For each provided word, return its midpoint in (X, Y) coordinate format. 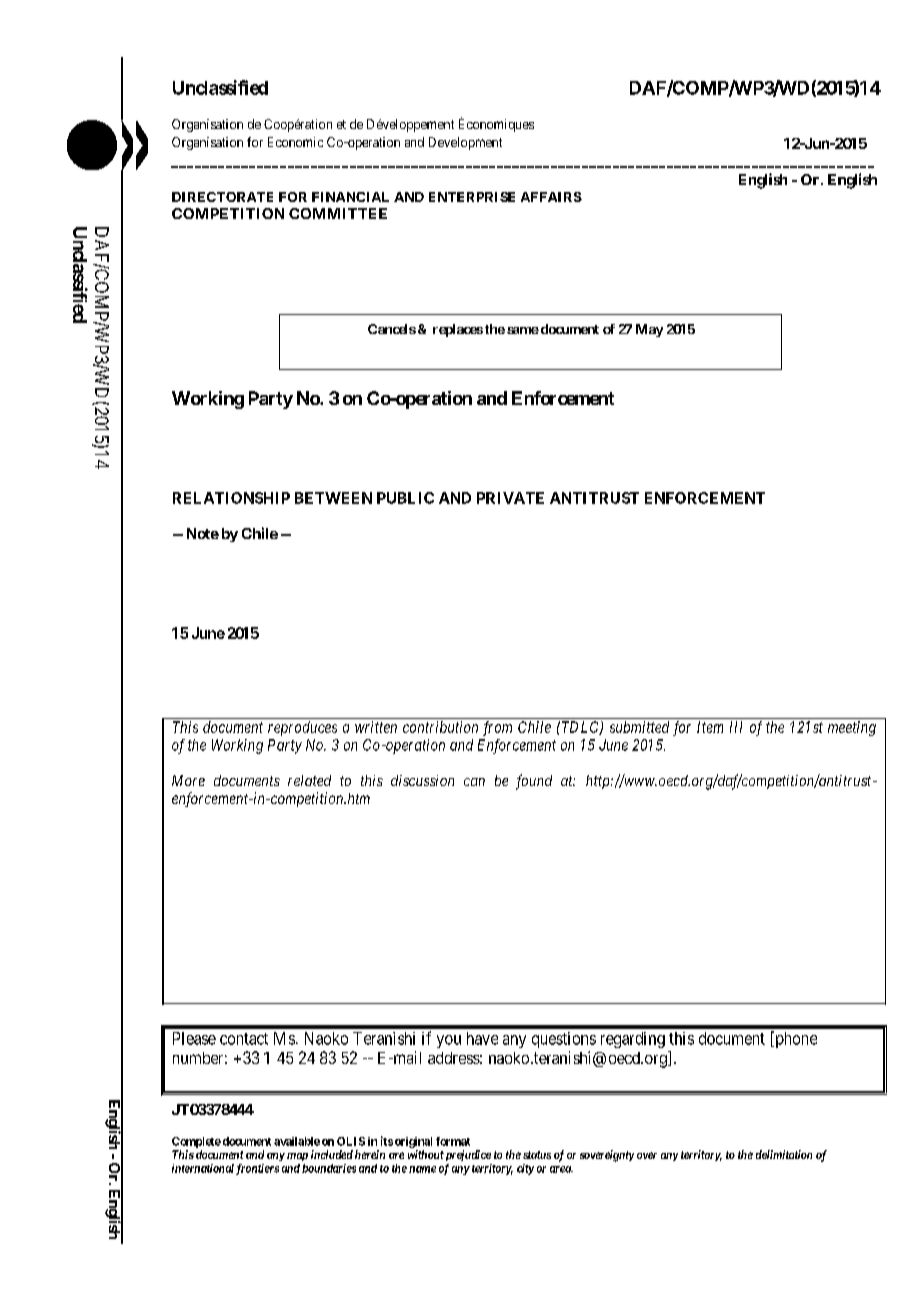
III (736, 727)
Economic (295, 142)
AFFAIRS (551, 197)
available (297, 1141)
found (534, 782)
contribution (440, 727)
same (523, 330)
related (309, 780)
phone (795, 1039)
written (376, 727)
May (649, 330)
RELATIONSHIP (231, 498)
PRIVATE (510, 498)
